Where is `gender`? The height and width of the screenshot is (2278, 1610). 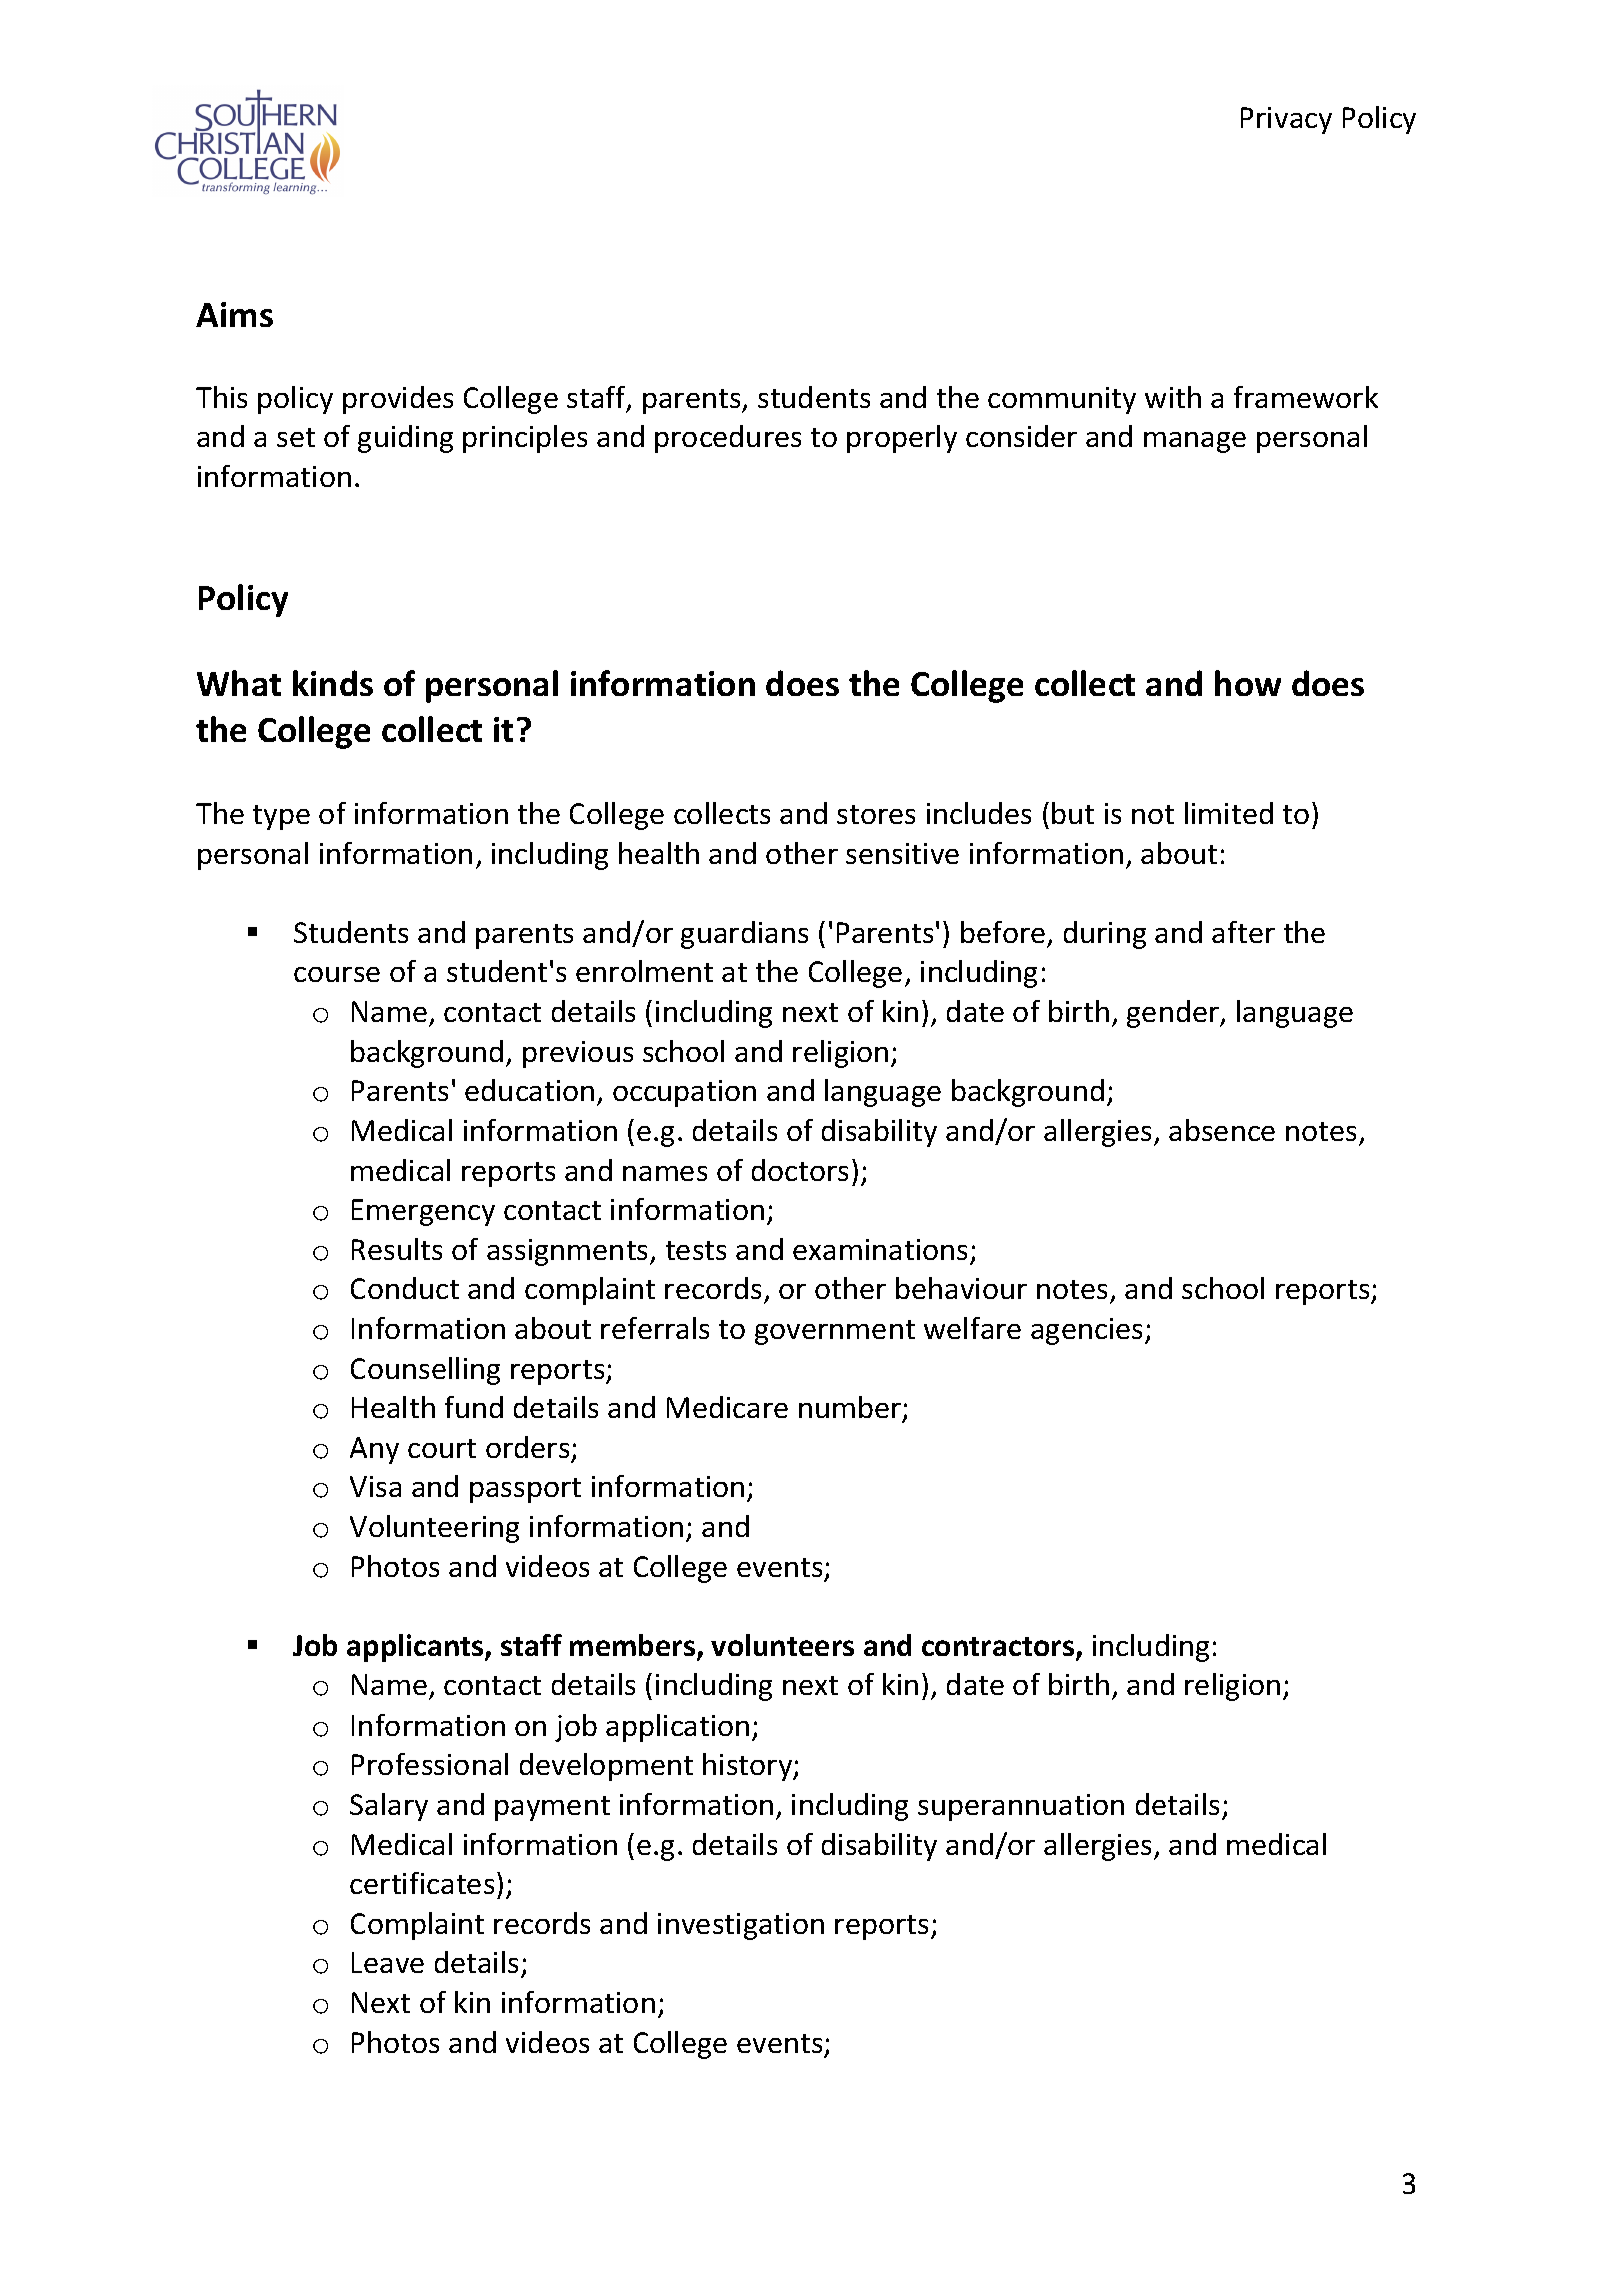 gender is located at coordinates (1174, 1014).
